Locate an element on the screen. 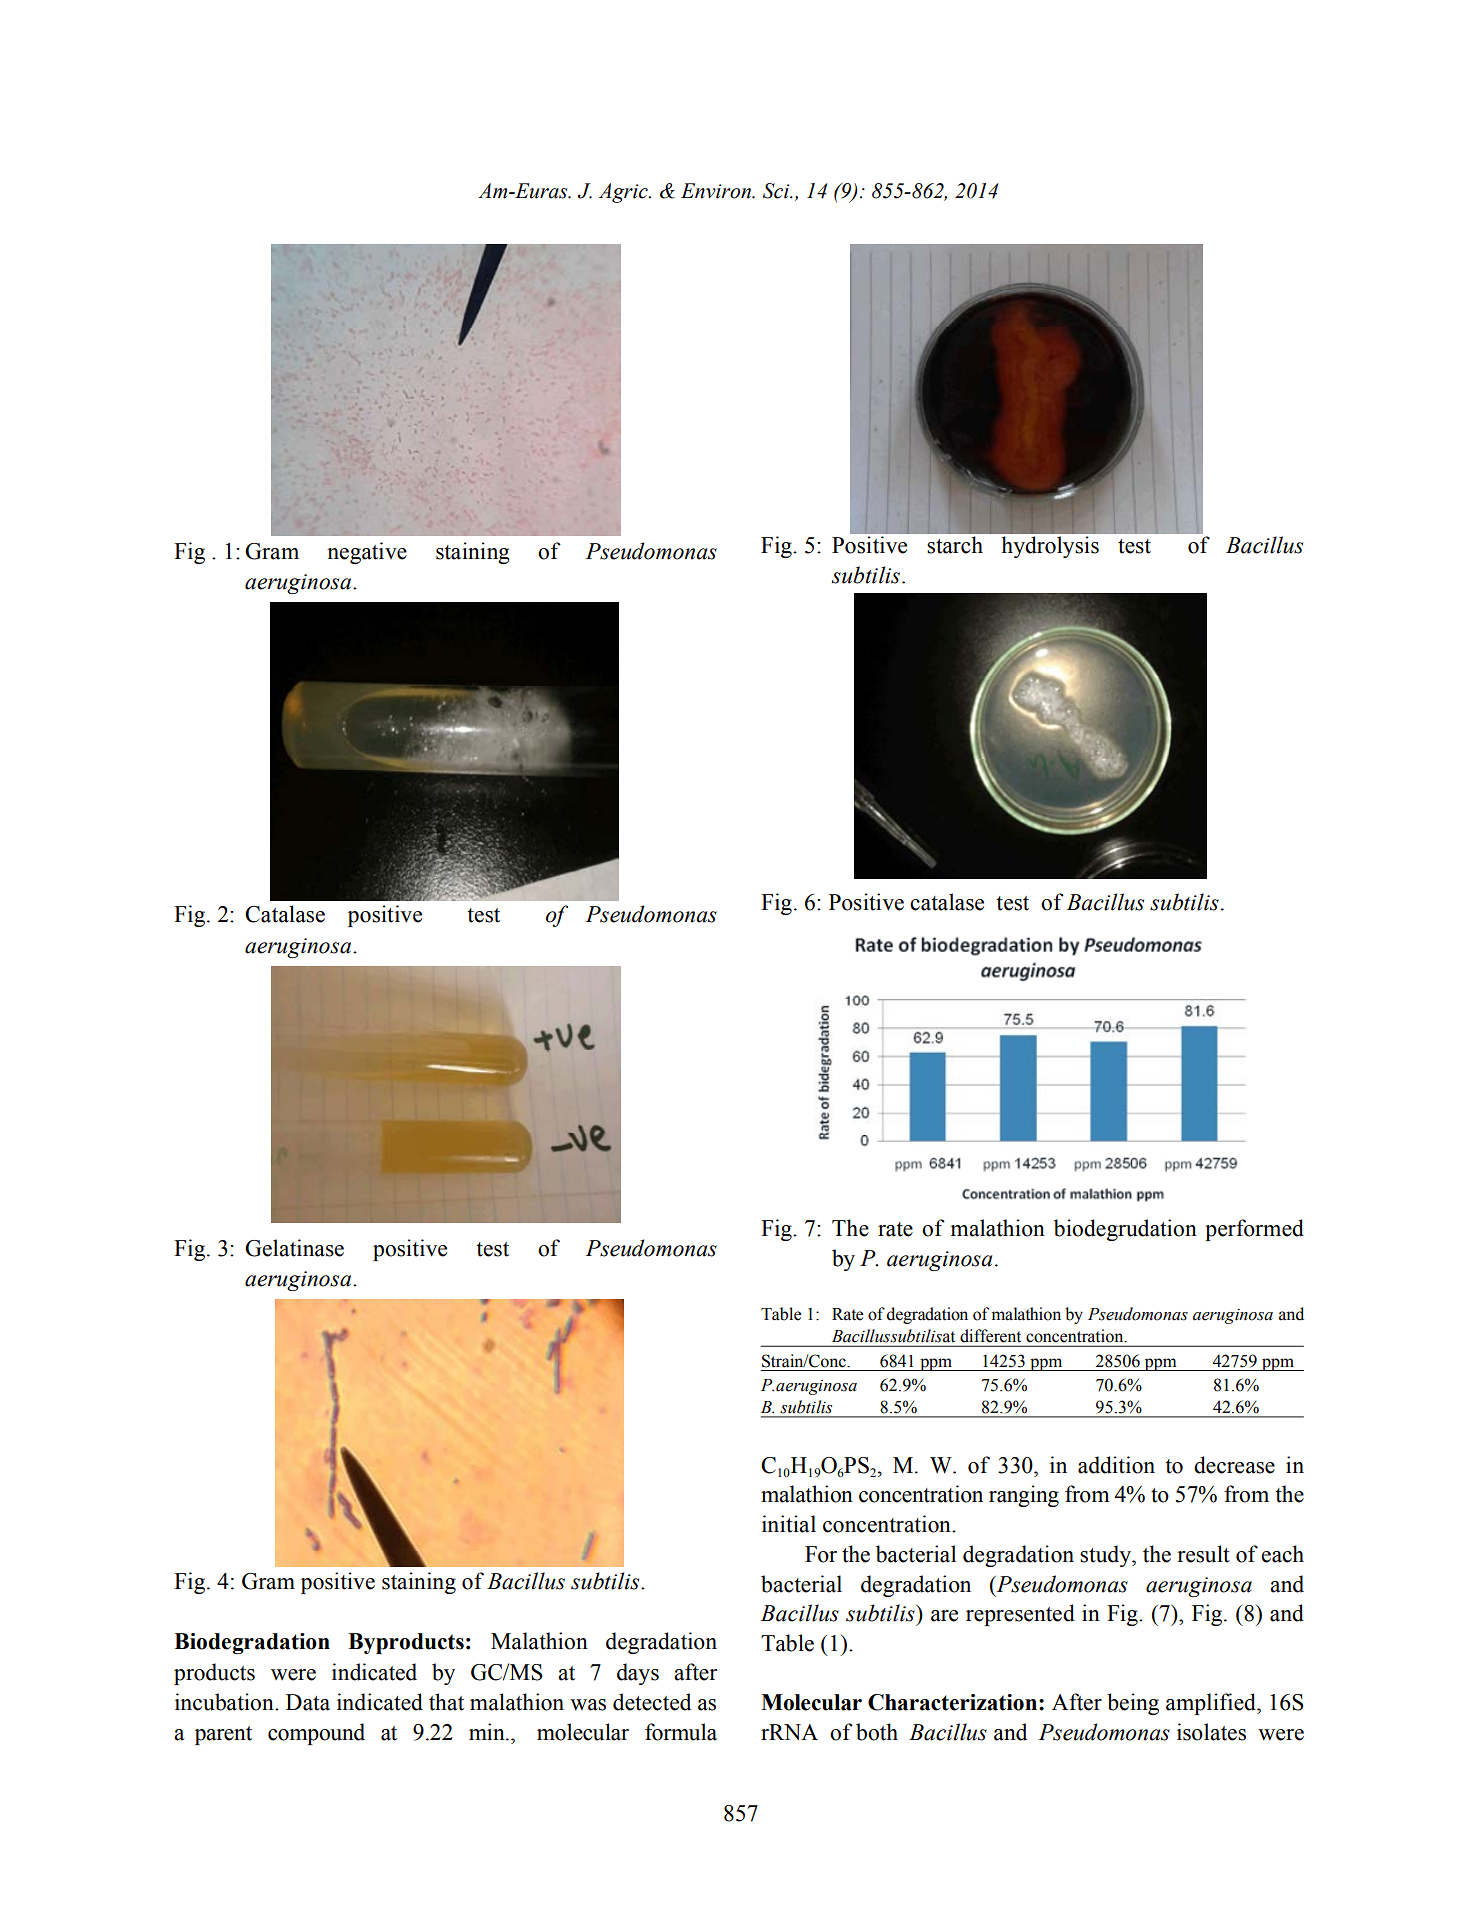 The image size is (1478, 1913). formula is located at coordinates (681, 1732).
